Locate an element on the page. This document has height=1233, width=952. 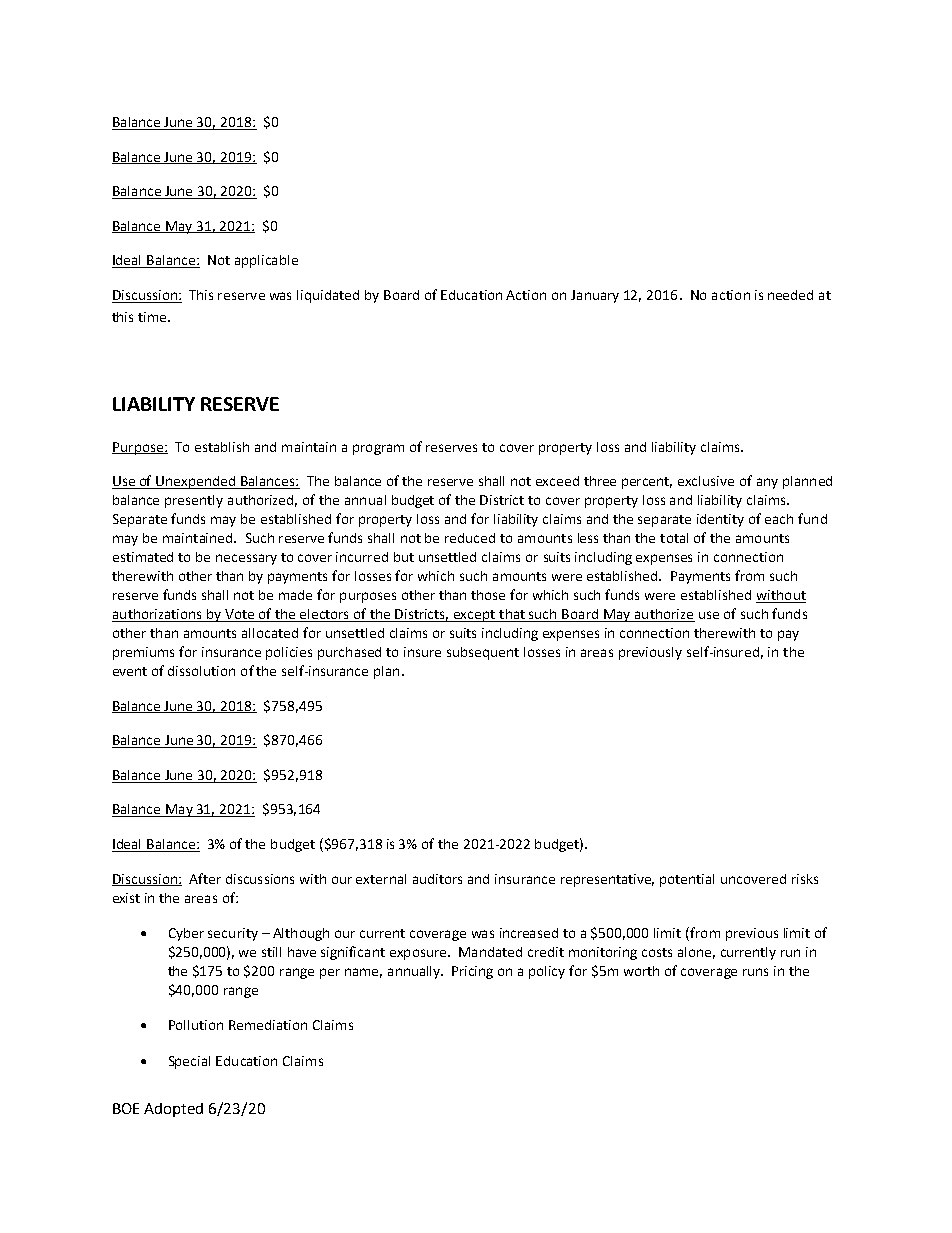
needed is located at coordinates (790, 295).
